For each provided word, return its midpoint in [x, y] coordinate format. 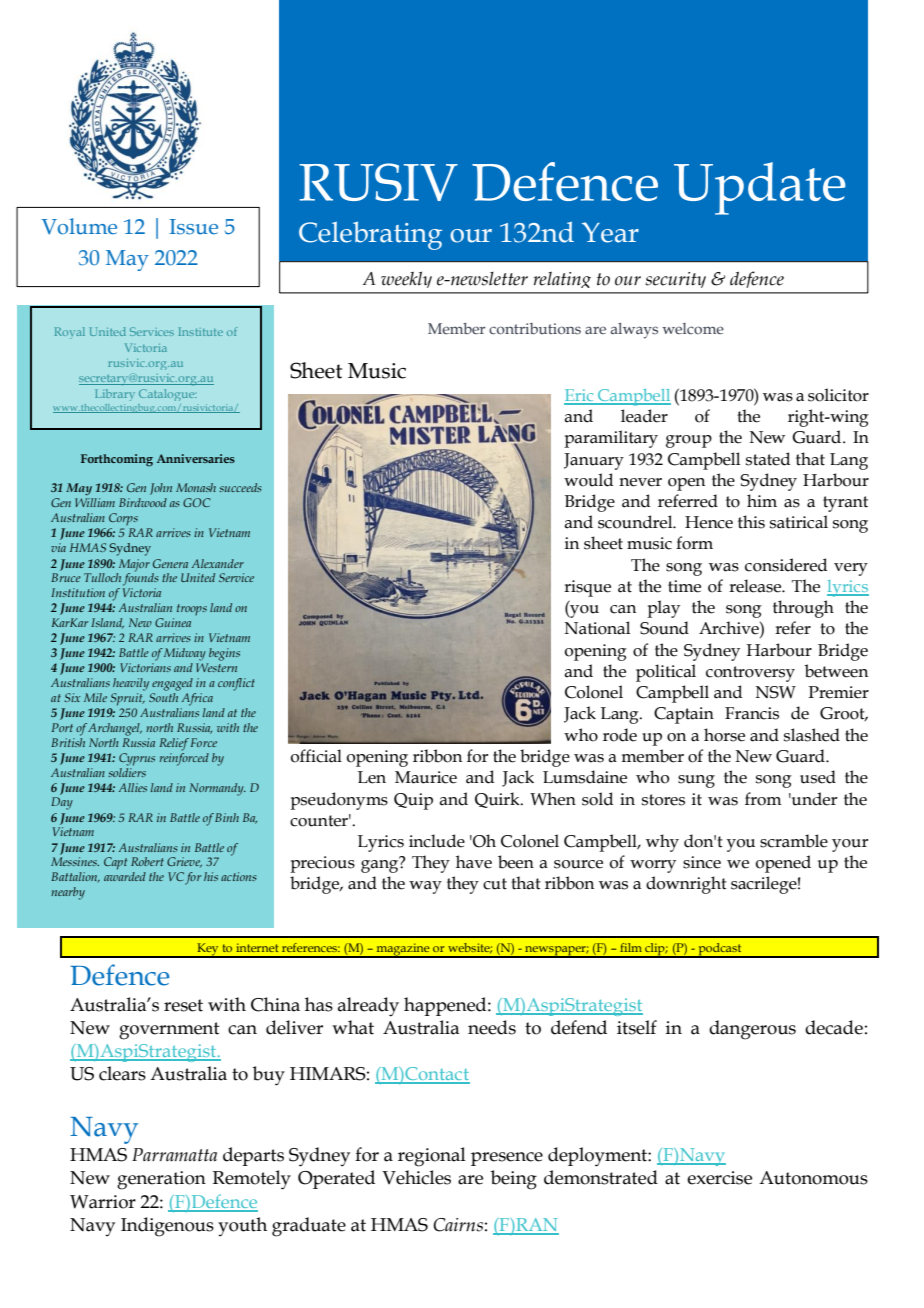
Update [759, 188]
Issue [194, 227]
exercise [719, 1178]
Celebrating [370, 235]
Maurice [426, 777]
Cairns [458, 1225]
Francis [752, 713]
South [164, 696]
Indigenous [167, 1227]
